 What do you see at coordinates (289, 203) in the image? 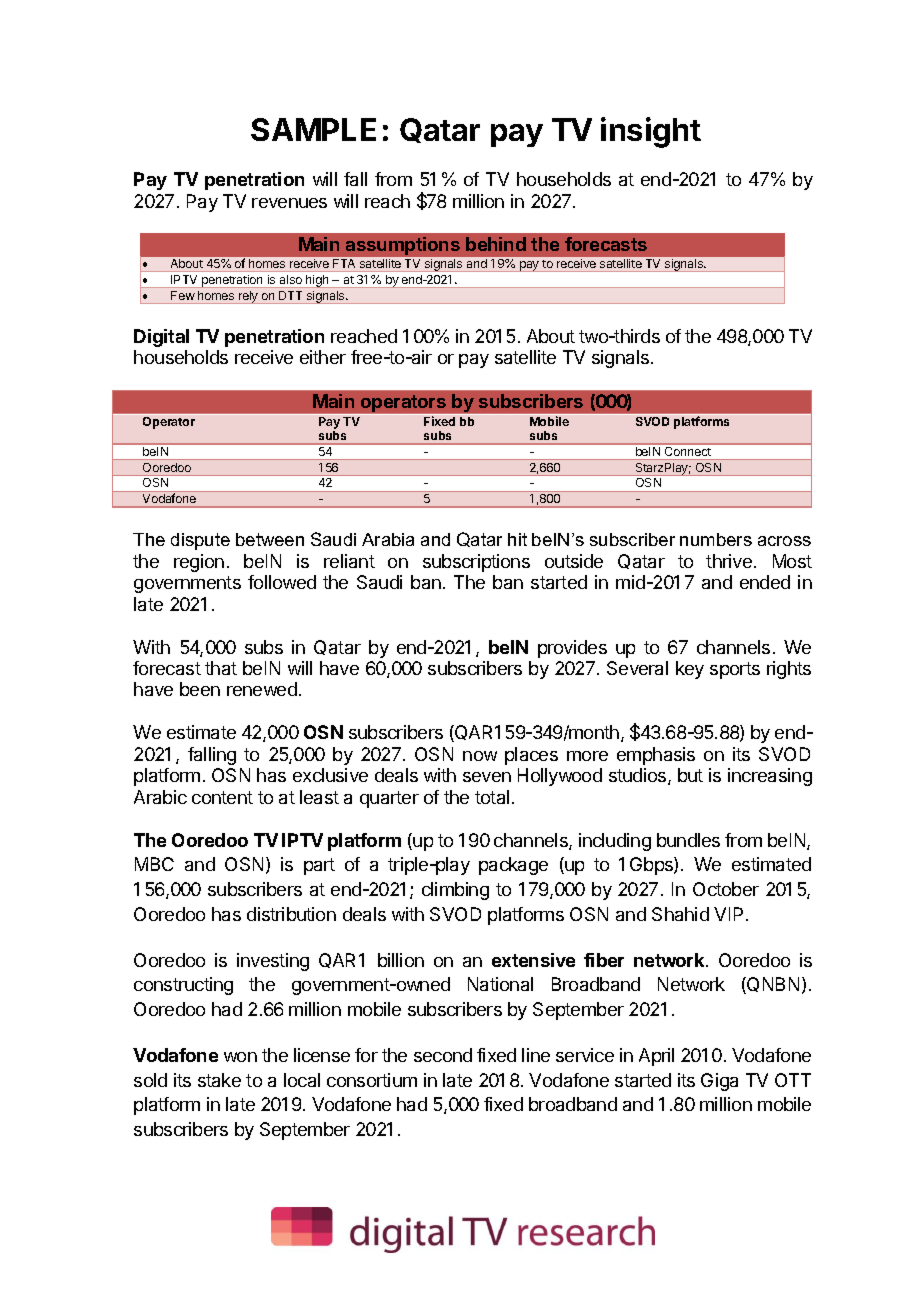
I see `revenues` at bounding box center [289, 203].
